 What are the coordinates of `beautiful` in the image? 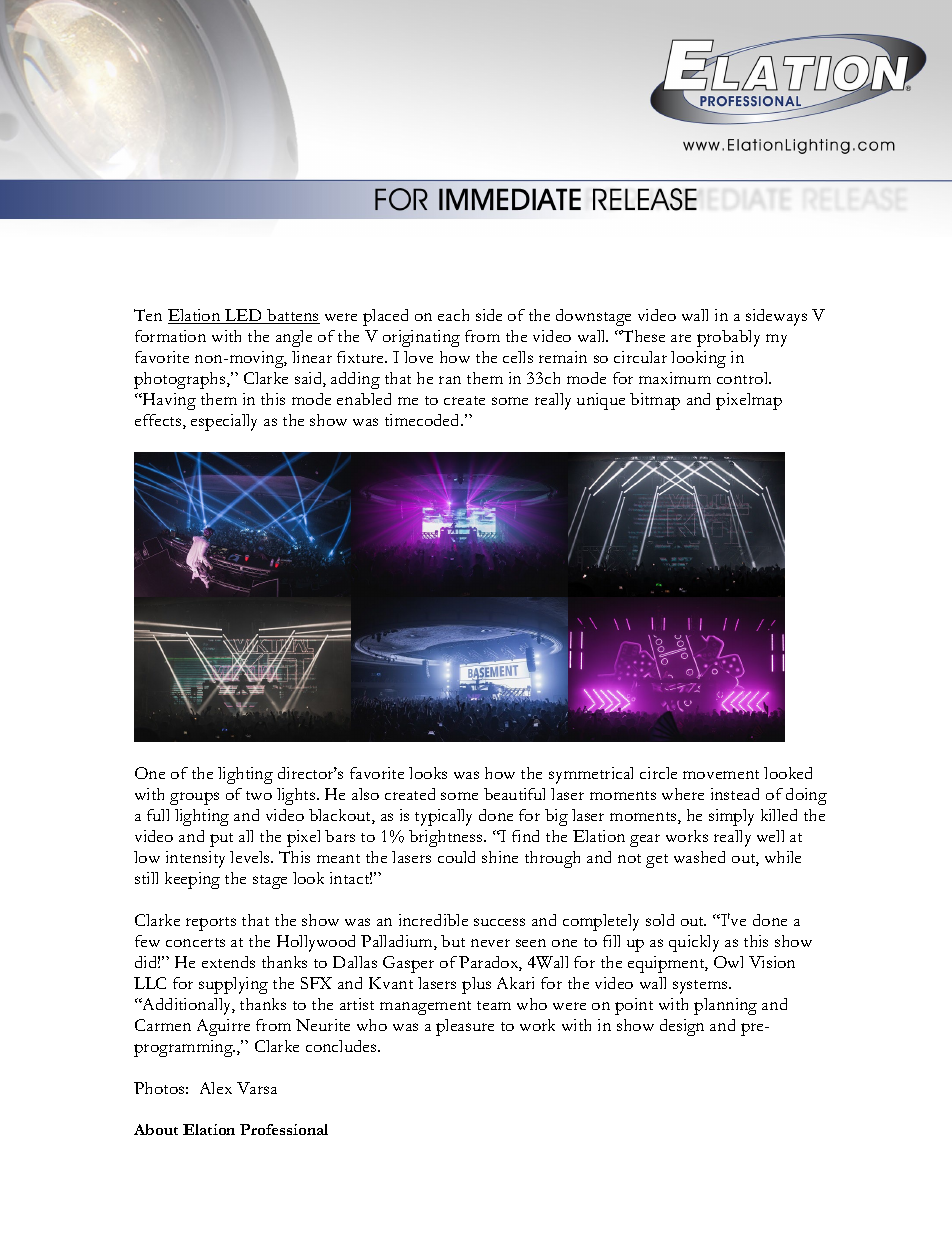 It's located at (514, 794).
